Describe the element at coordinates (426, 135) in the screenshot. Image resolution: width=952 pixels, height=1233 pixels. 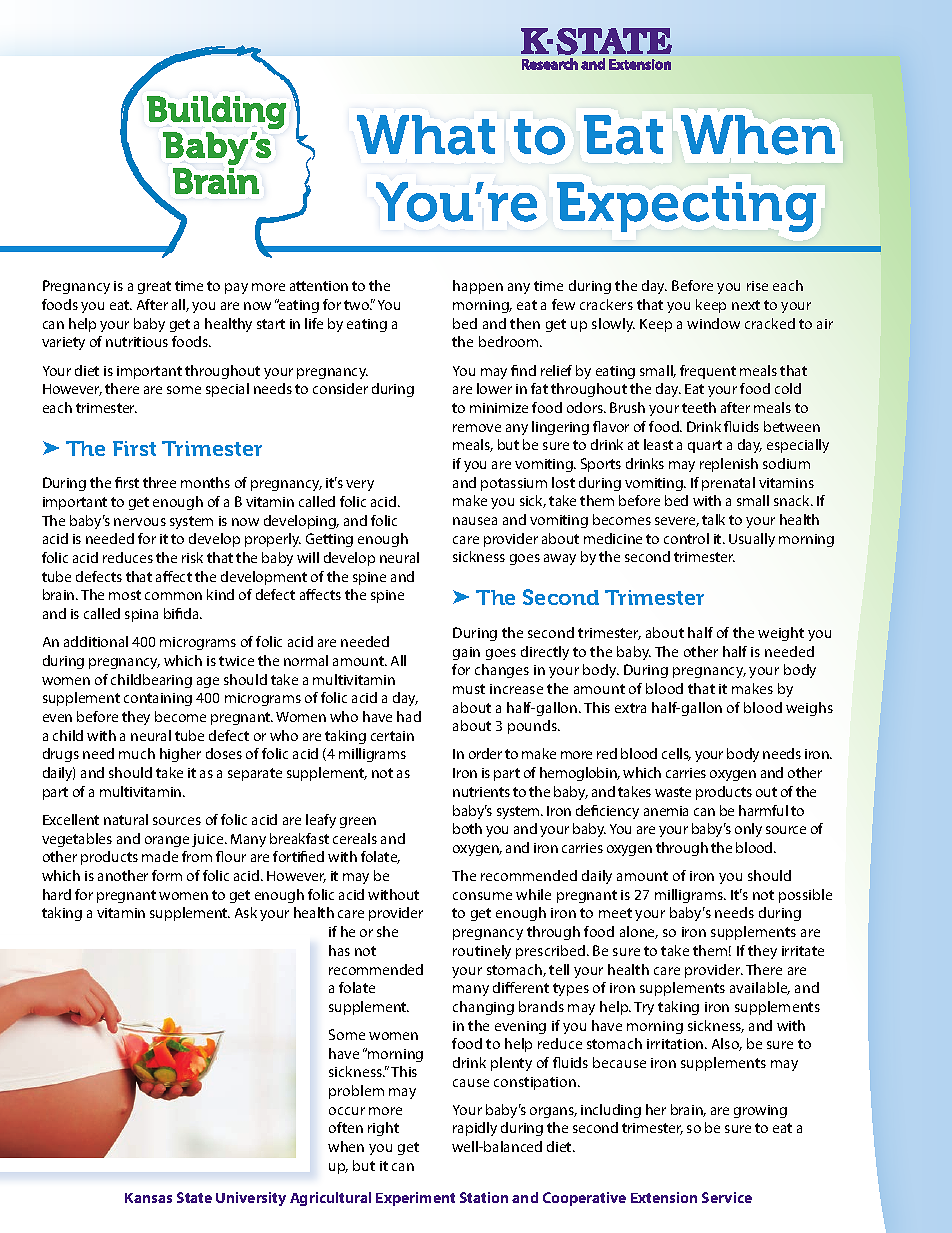
I see `What` at that location.
